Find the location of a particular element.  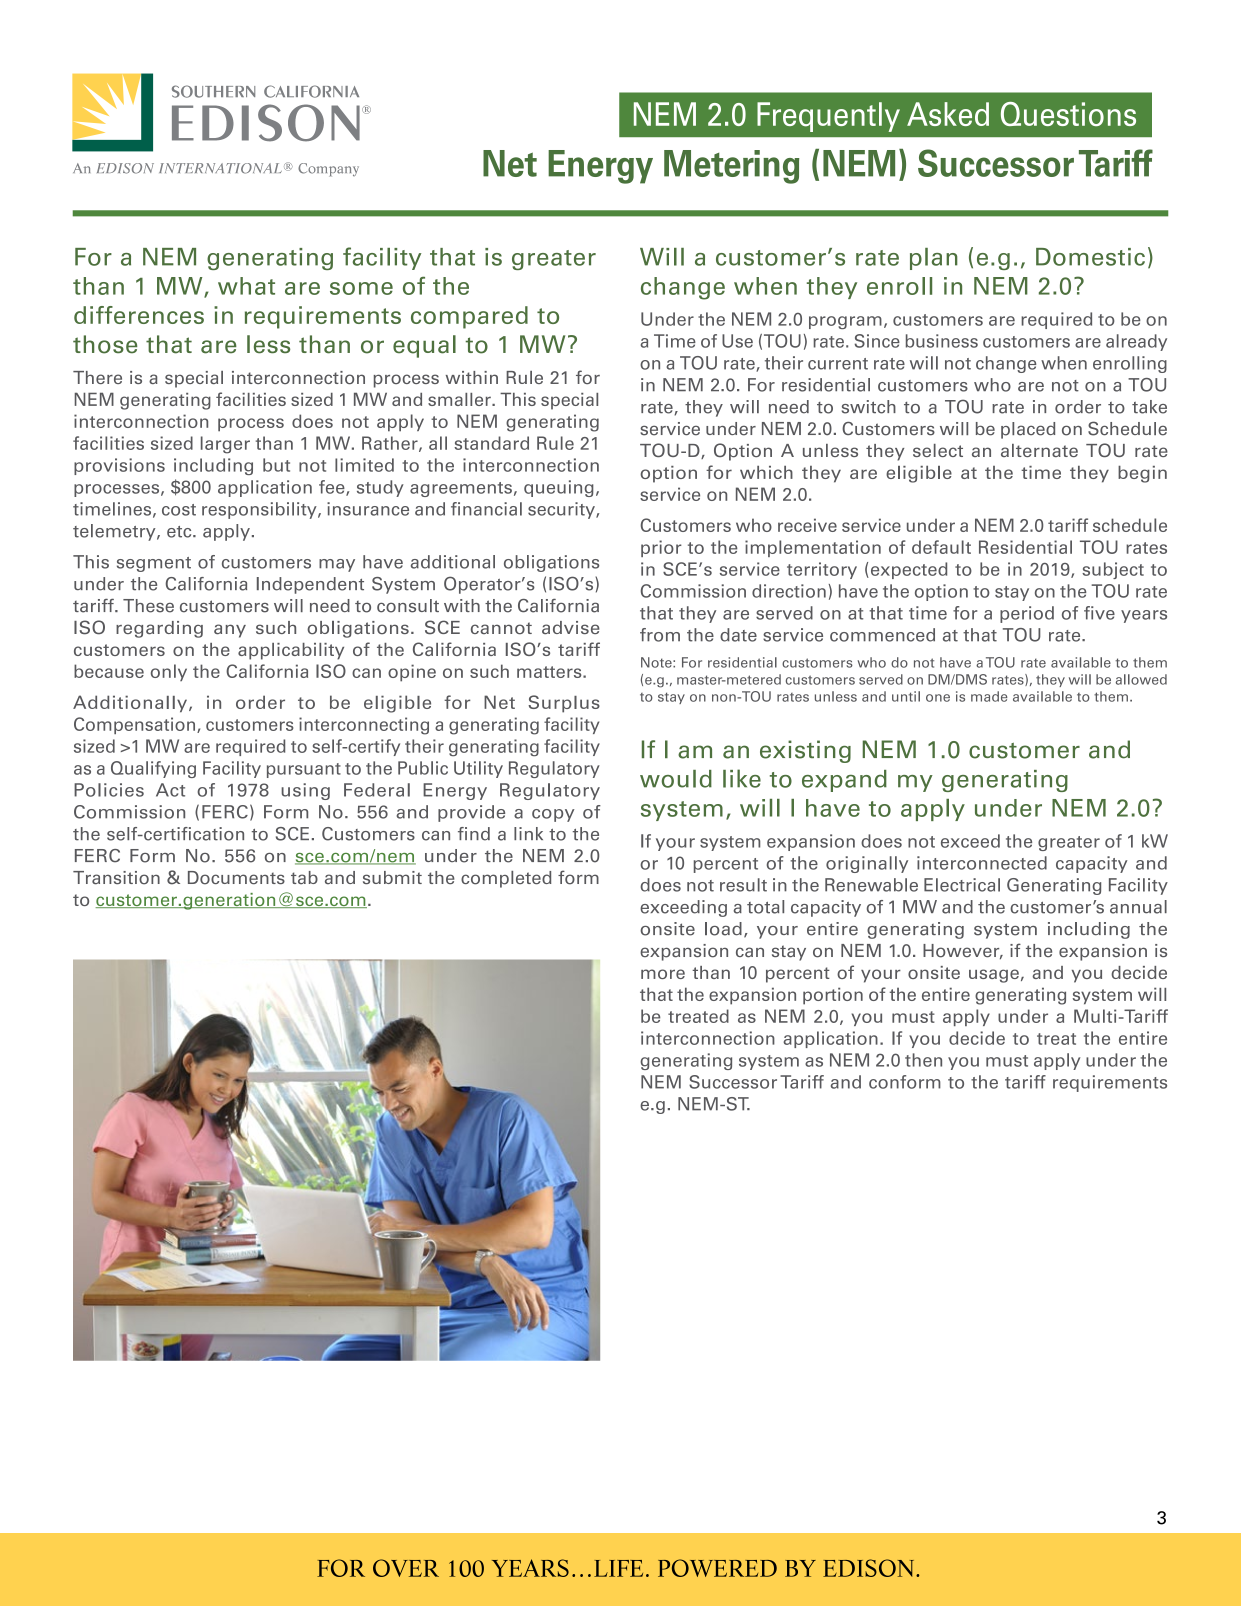

segment is located at coordinates (154, 564).
